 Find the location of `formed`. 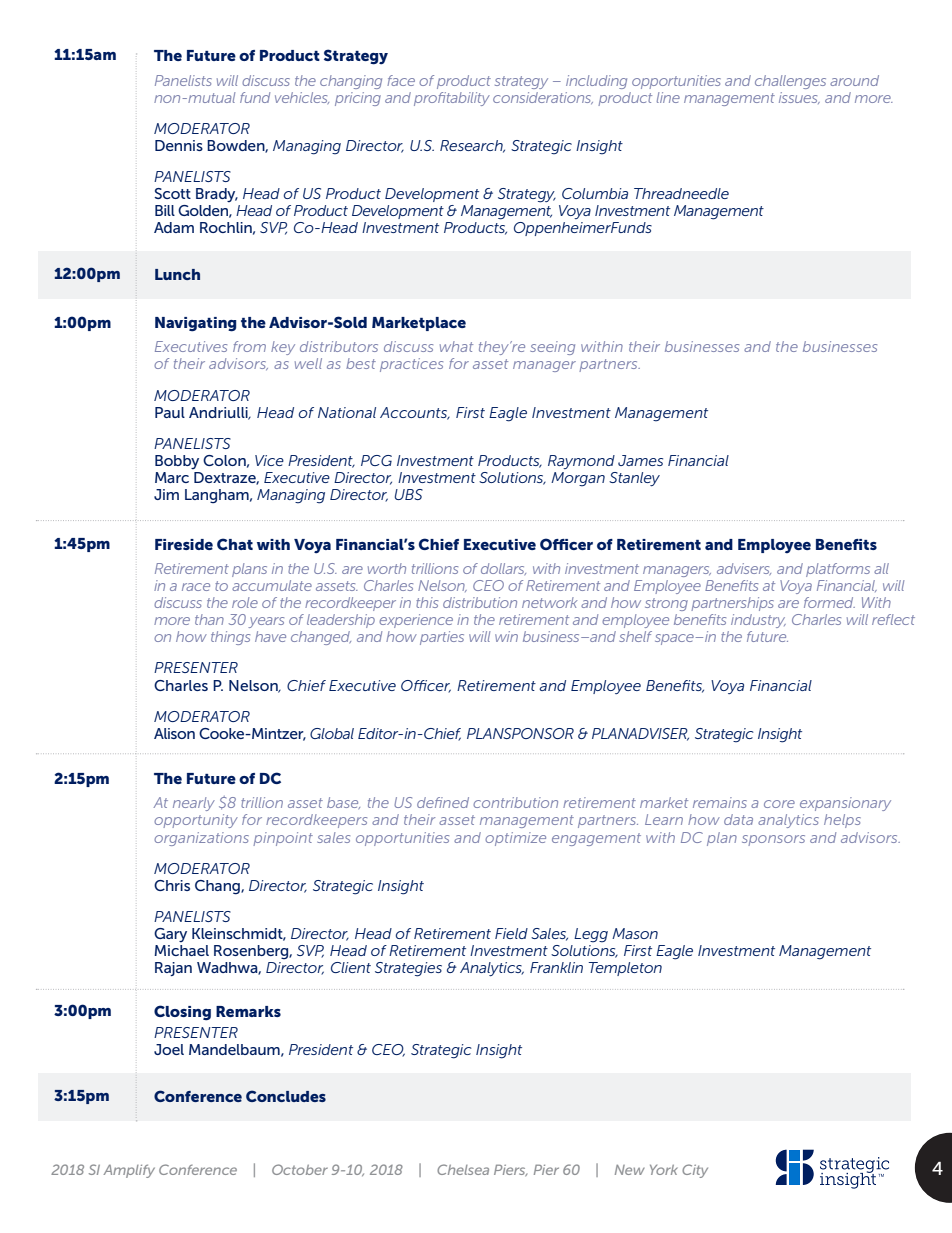

formed is located at coordinates (829, 602).
